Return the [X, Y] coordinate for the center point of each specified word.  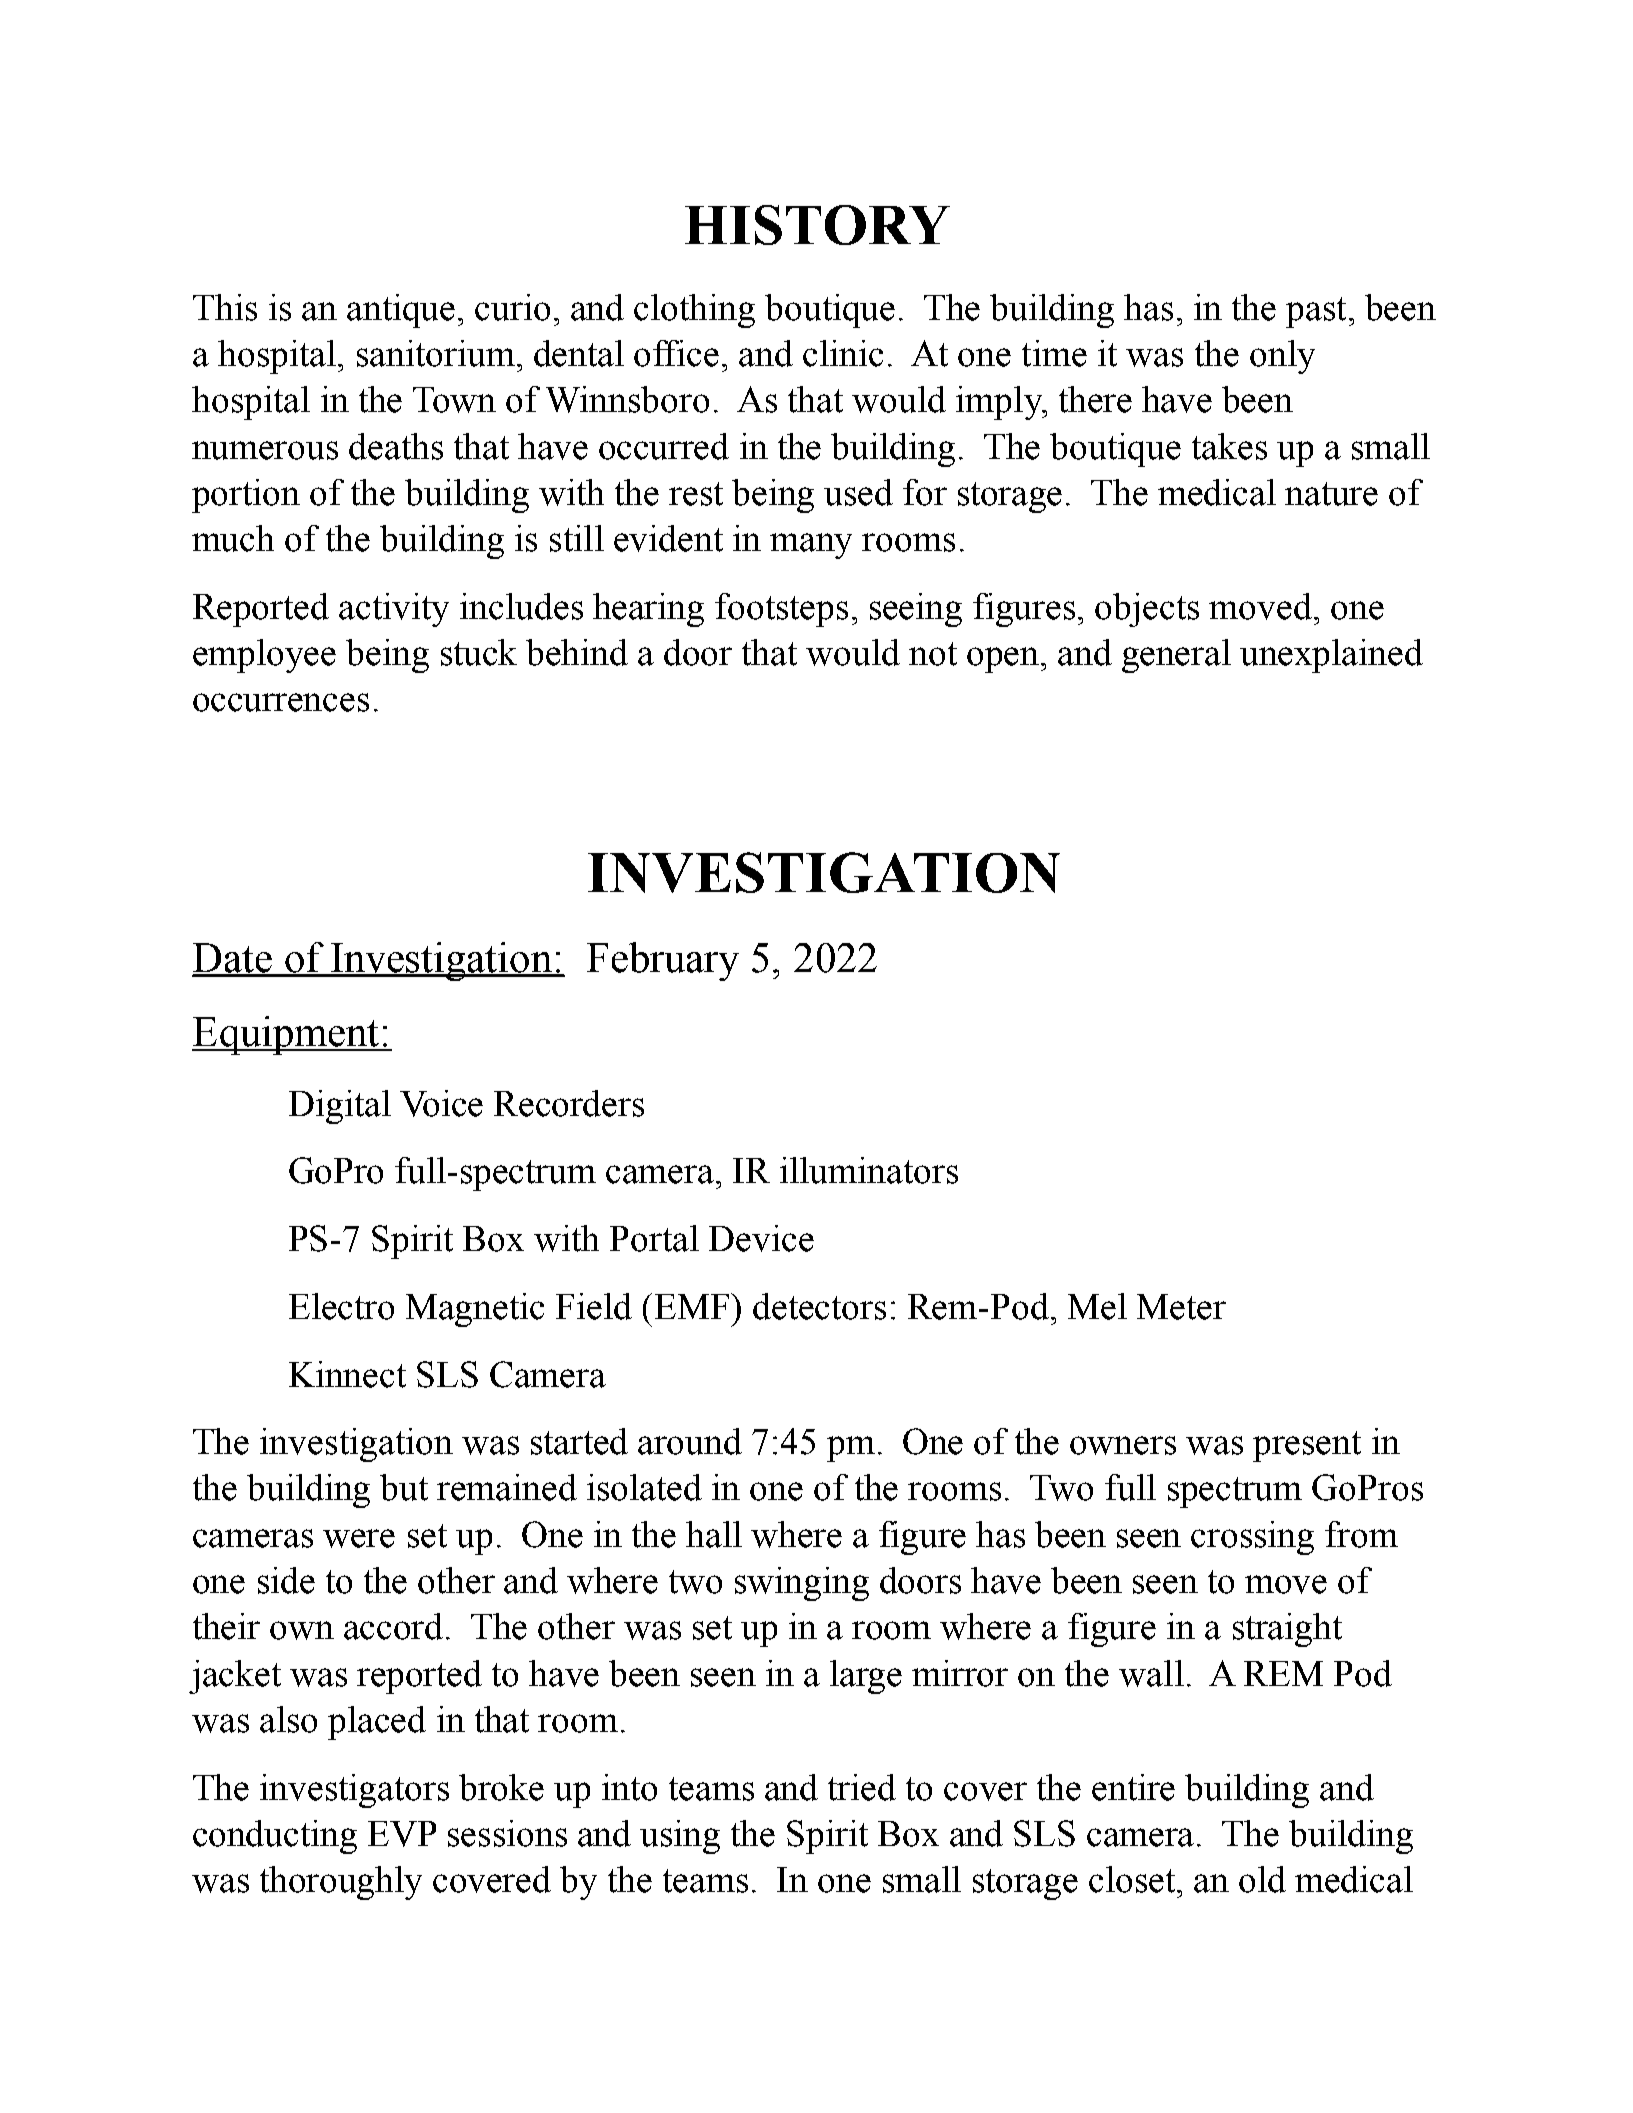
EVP [402, 1834]
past [1316, 312]
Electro [341, 1306]
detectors [819, 1306]
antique [401, 311]
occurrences [281, 702]
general [1176, 656]
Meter [1181, 1307]
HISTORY [817, 225]
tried [862, 1787]
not [933, 654]
